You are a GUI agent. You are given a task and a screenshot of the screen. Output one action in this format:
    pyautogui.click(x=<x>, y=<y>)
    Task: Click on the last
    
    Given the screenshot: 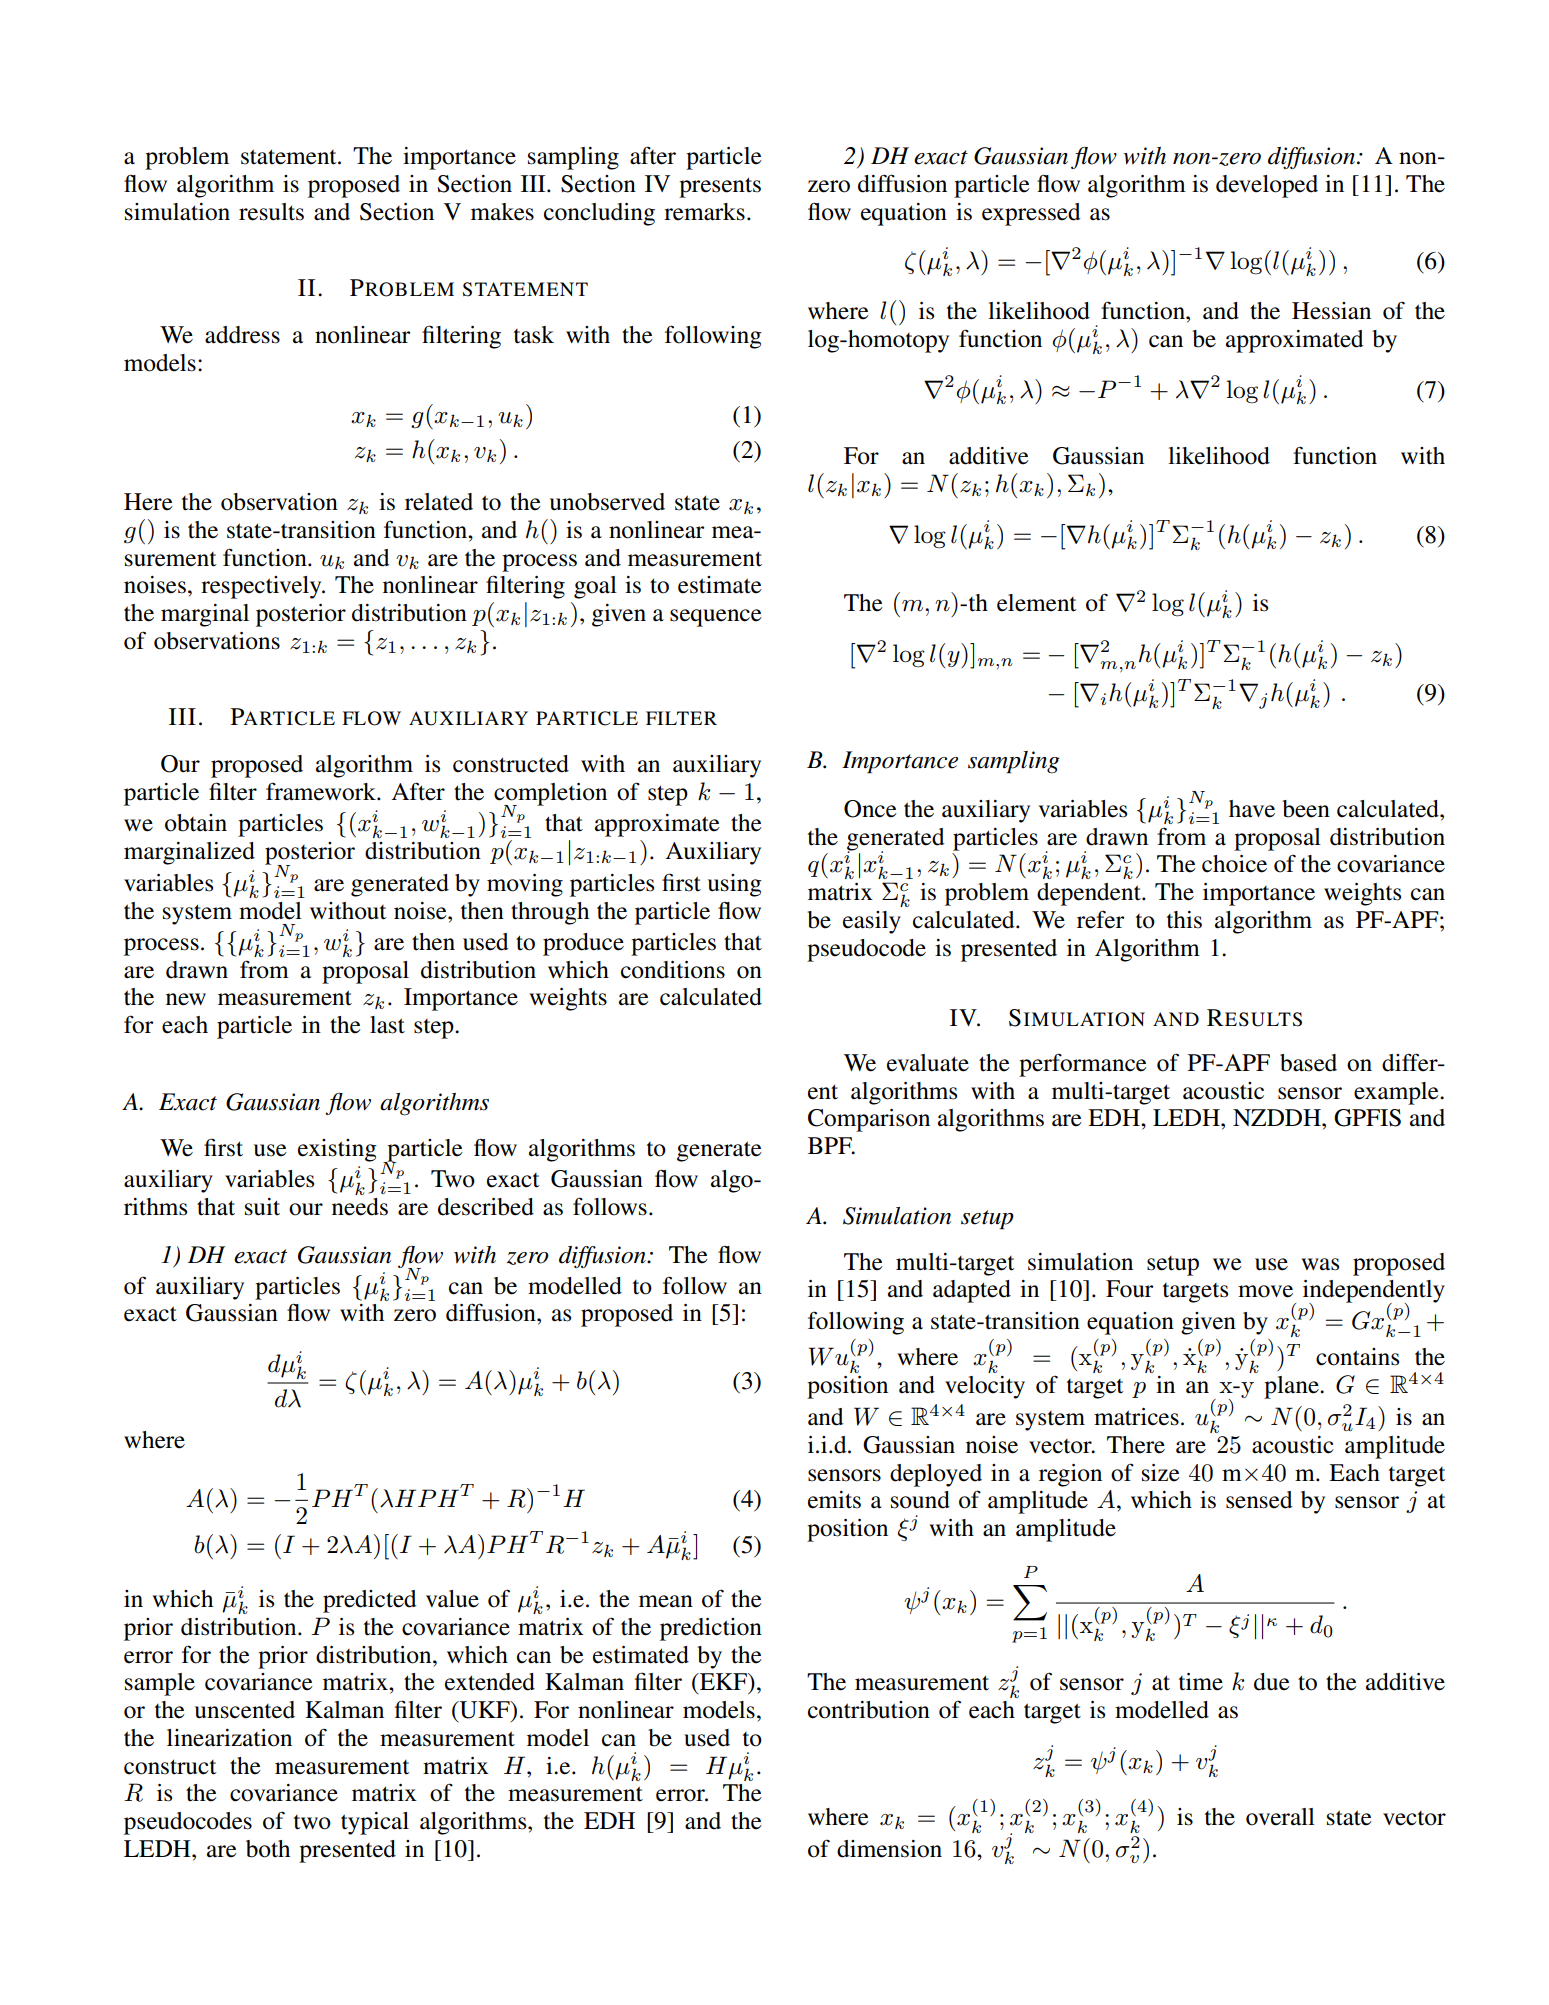 What is the action you would take?
    pyautogui.click(x=387, y=1025)
